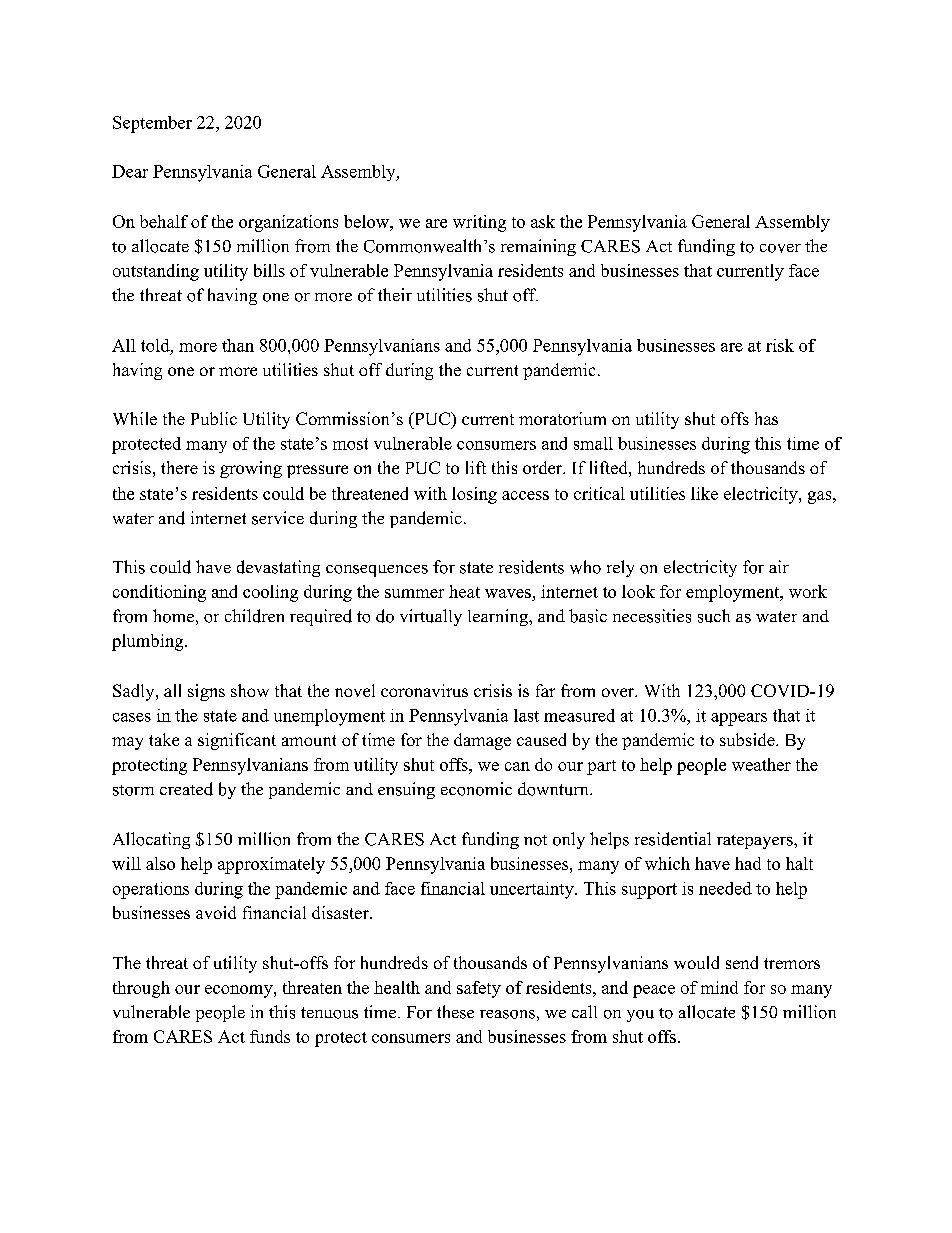 The height and width of the screenshot is (1233, 952). What do you see at coordinates (455, 1012) in the screenshot?
I see `these` at bounding box center [455, 1012].
